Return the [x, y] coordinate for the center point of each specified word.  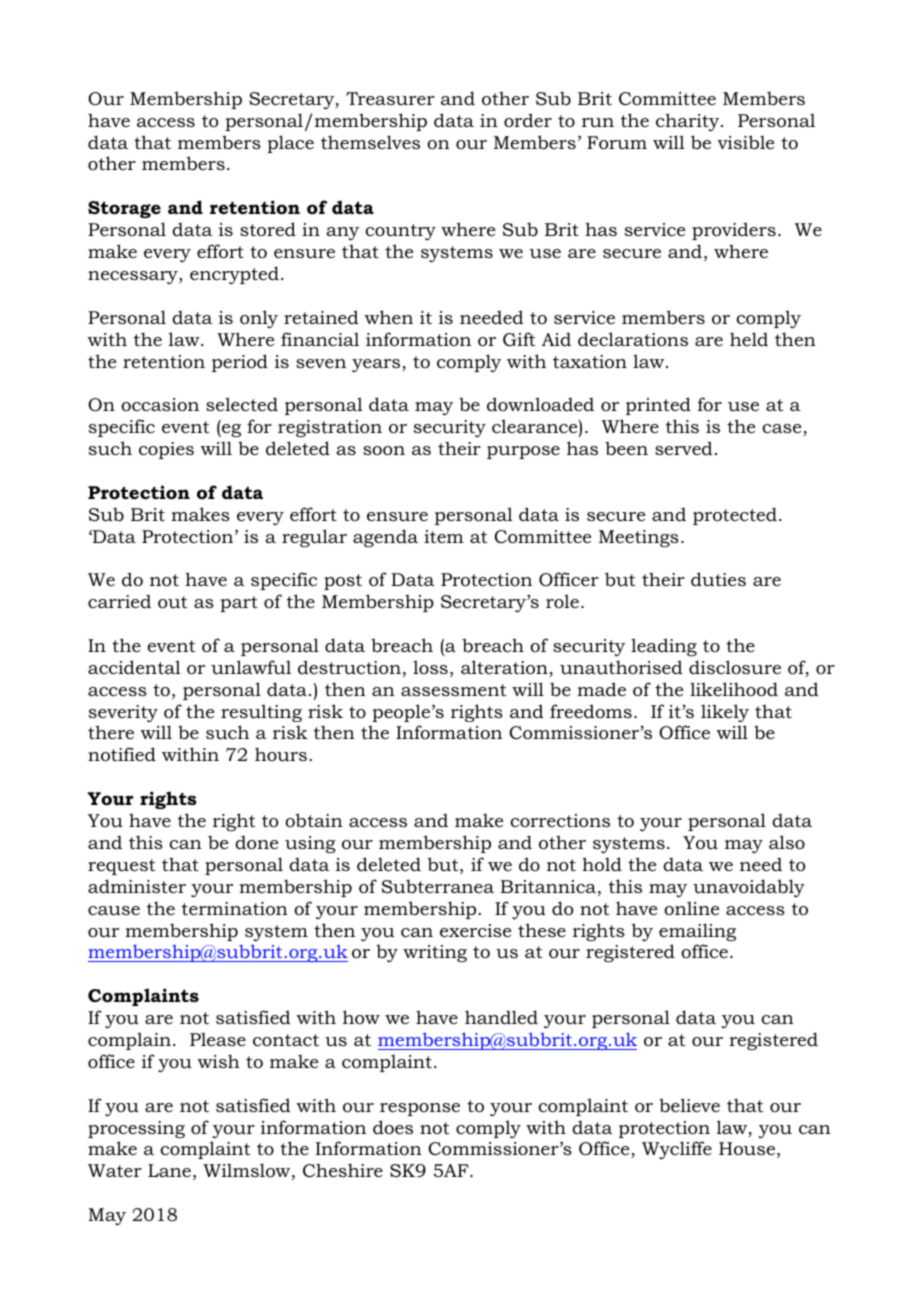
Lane [169, 1170]
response [420, 1109]
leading [664, 647]
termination [235, 909]
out [172, 602]
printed [658, 406]
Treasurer [390, 98]
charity [689, 122]
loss [430, 667]
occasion [160, 405]
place [290, 144]
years [377, 365]
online [691, 908]
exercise [475, 931]
